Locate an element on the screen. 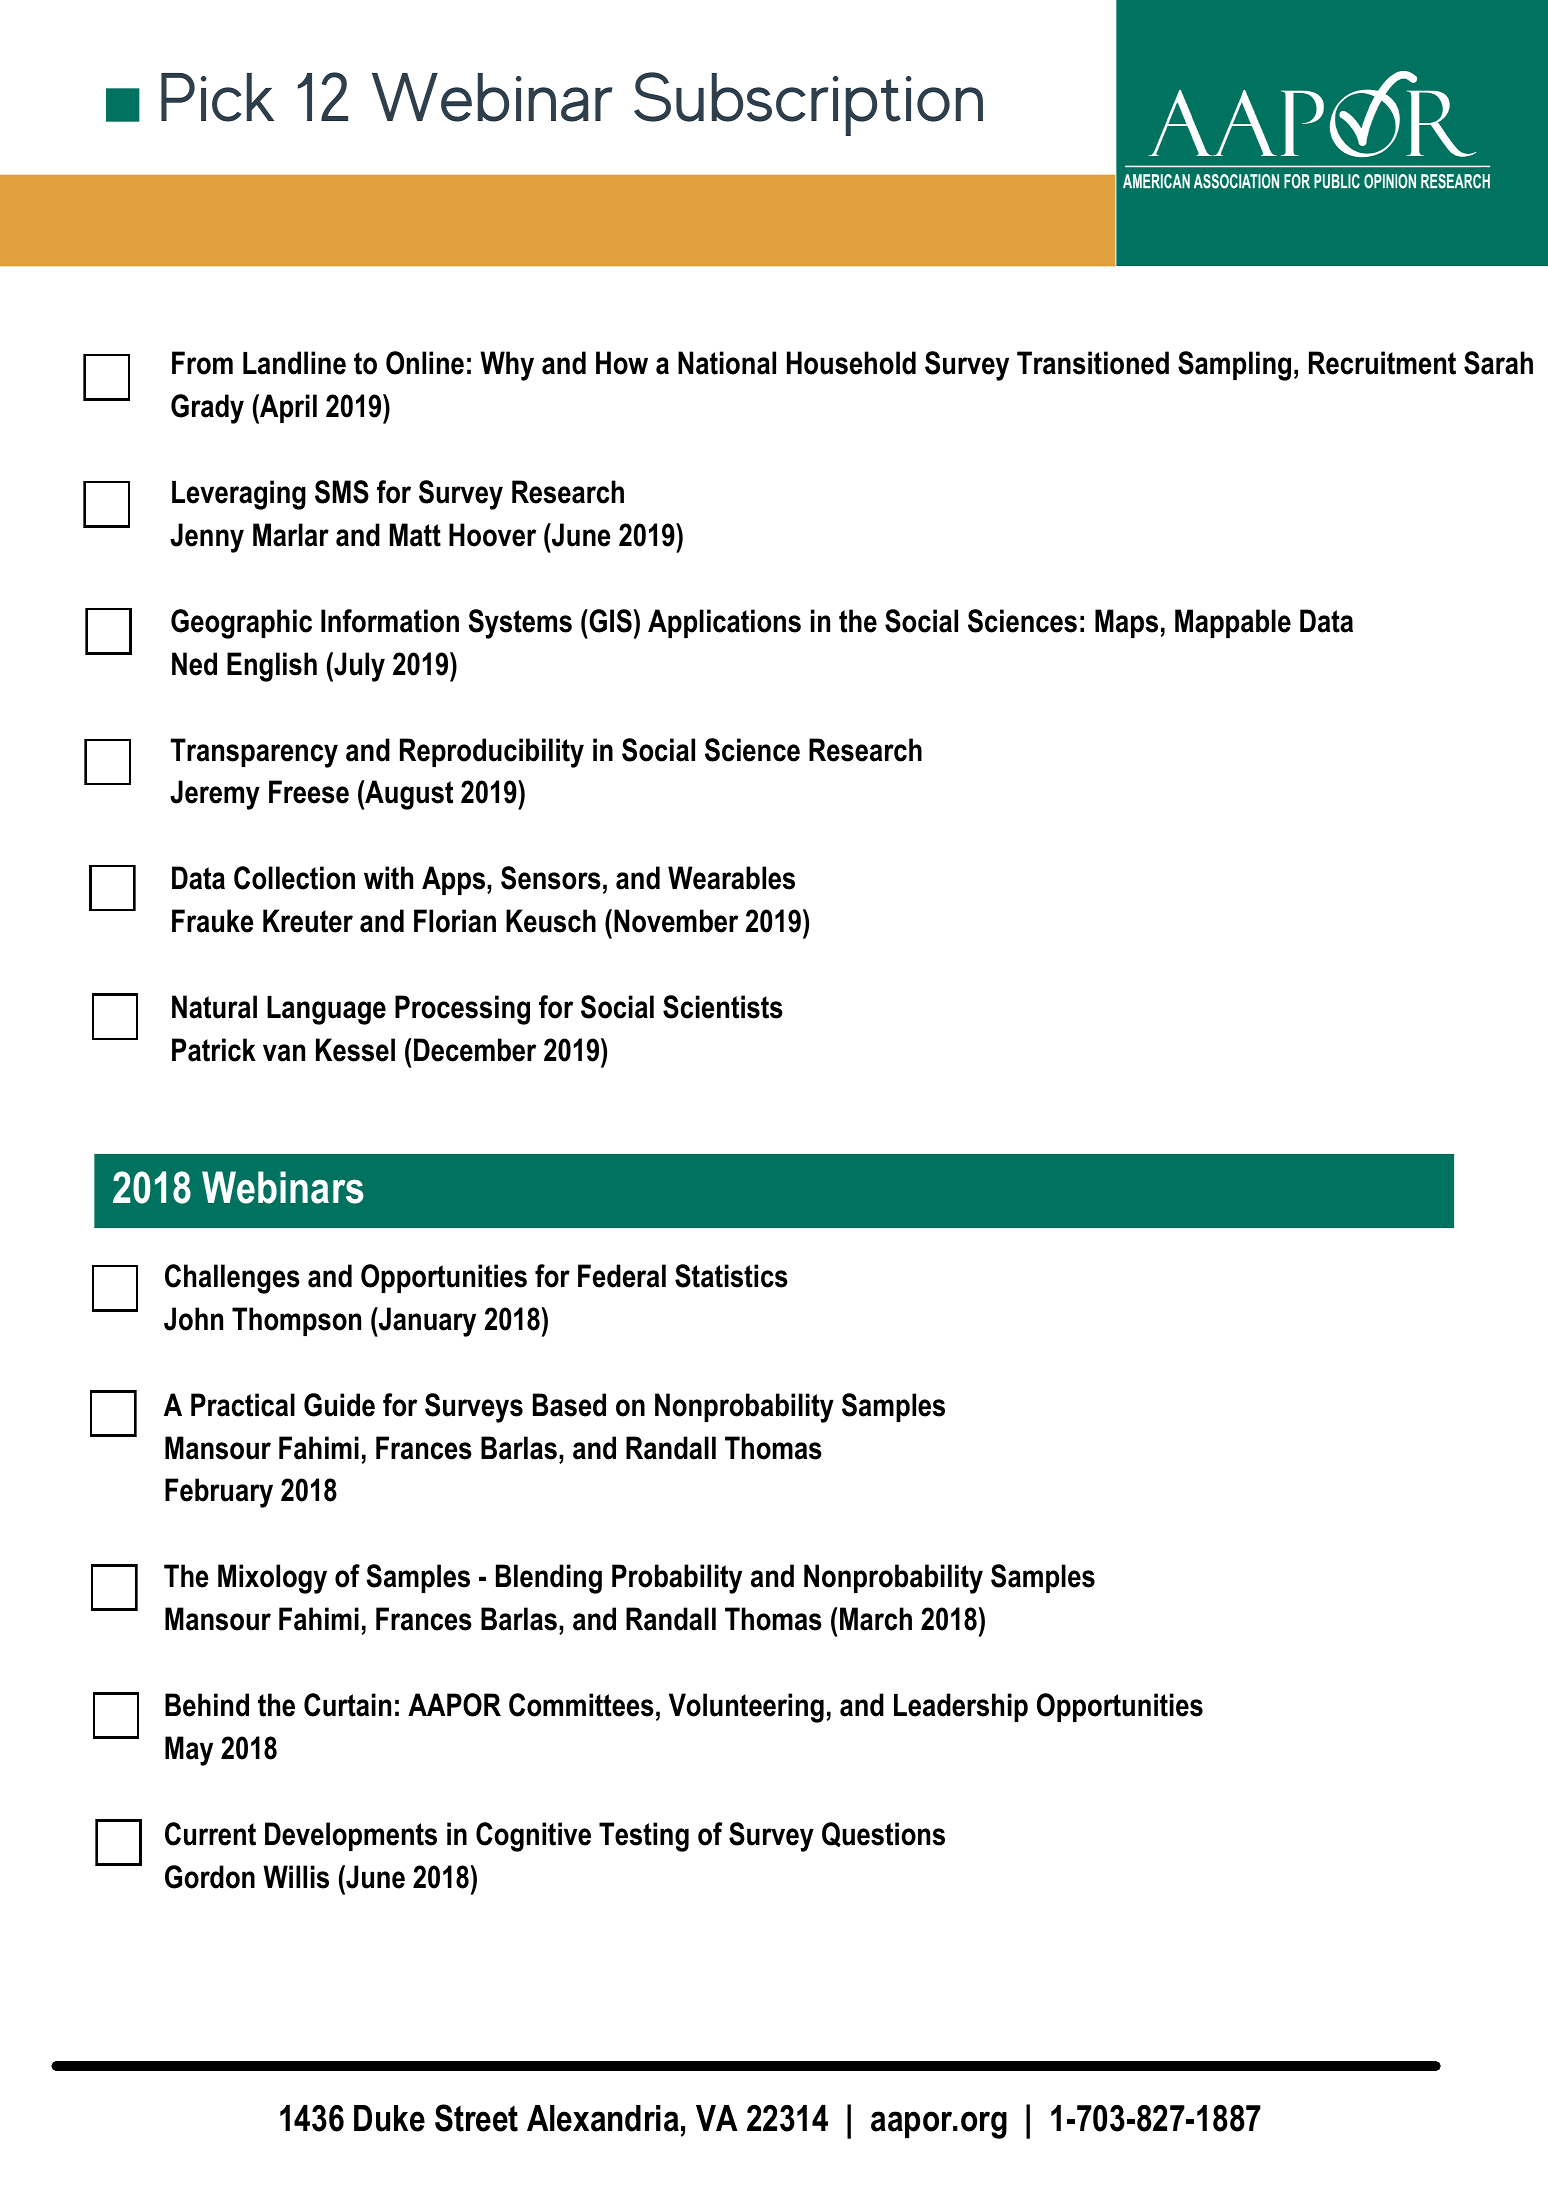 This screenshot has width=1548, height=2189. Alexandria is located at coordinates (603, 2118).
